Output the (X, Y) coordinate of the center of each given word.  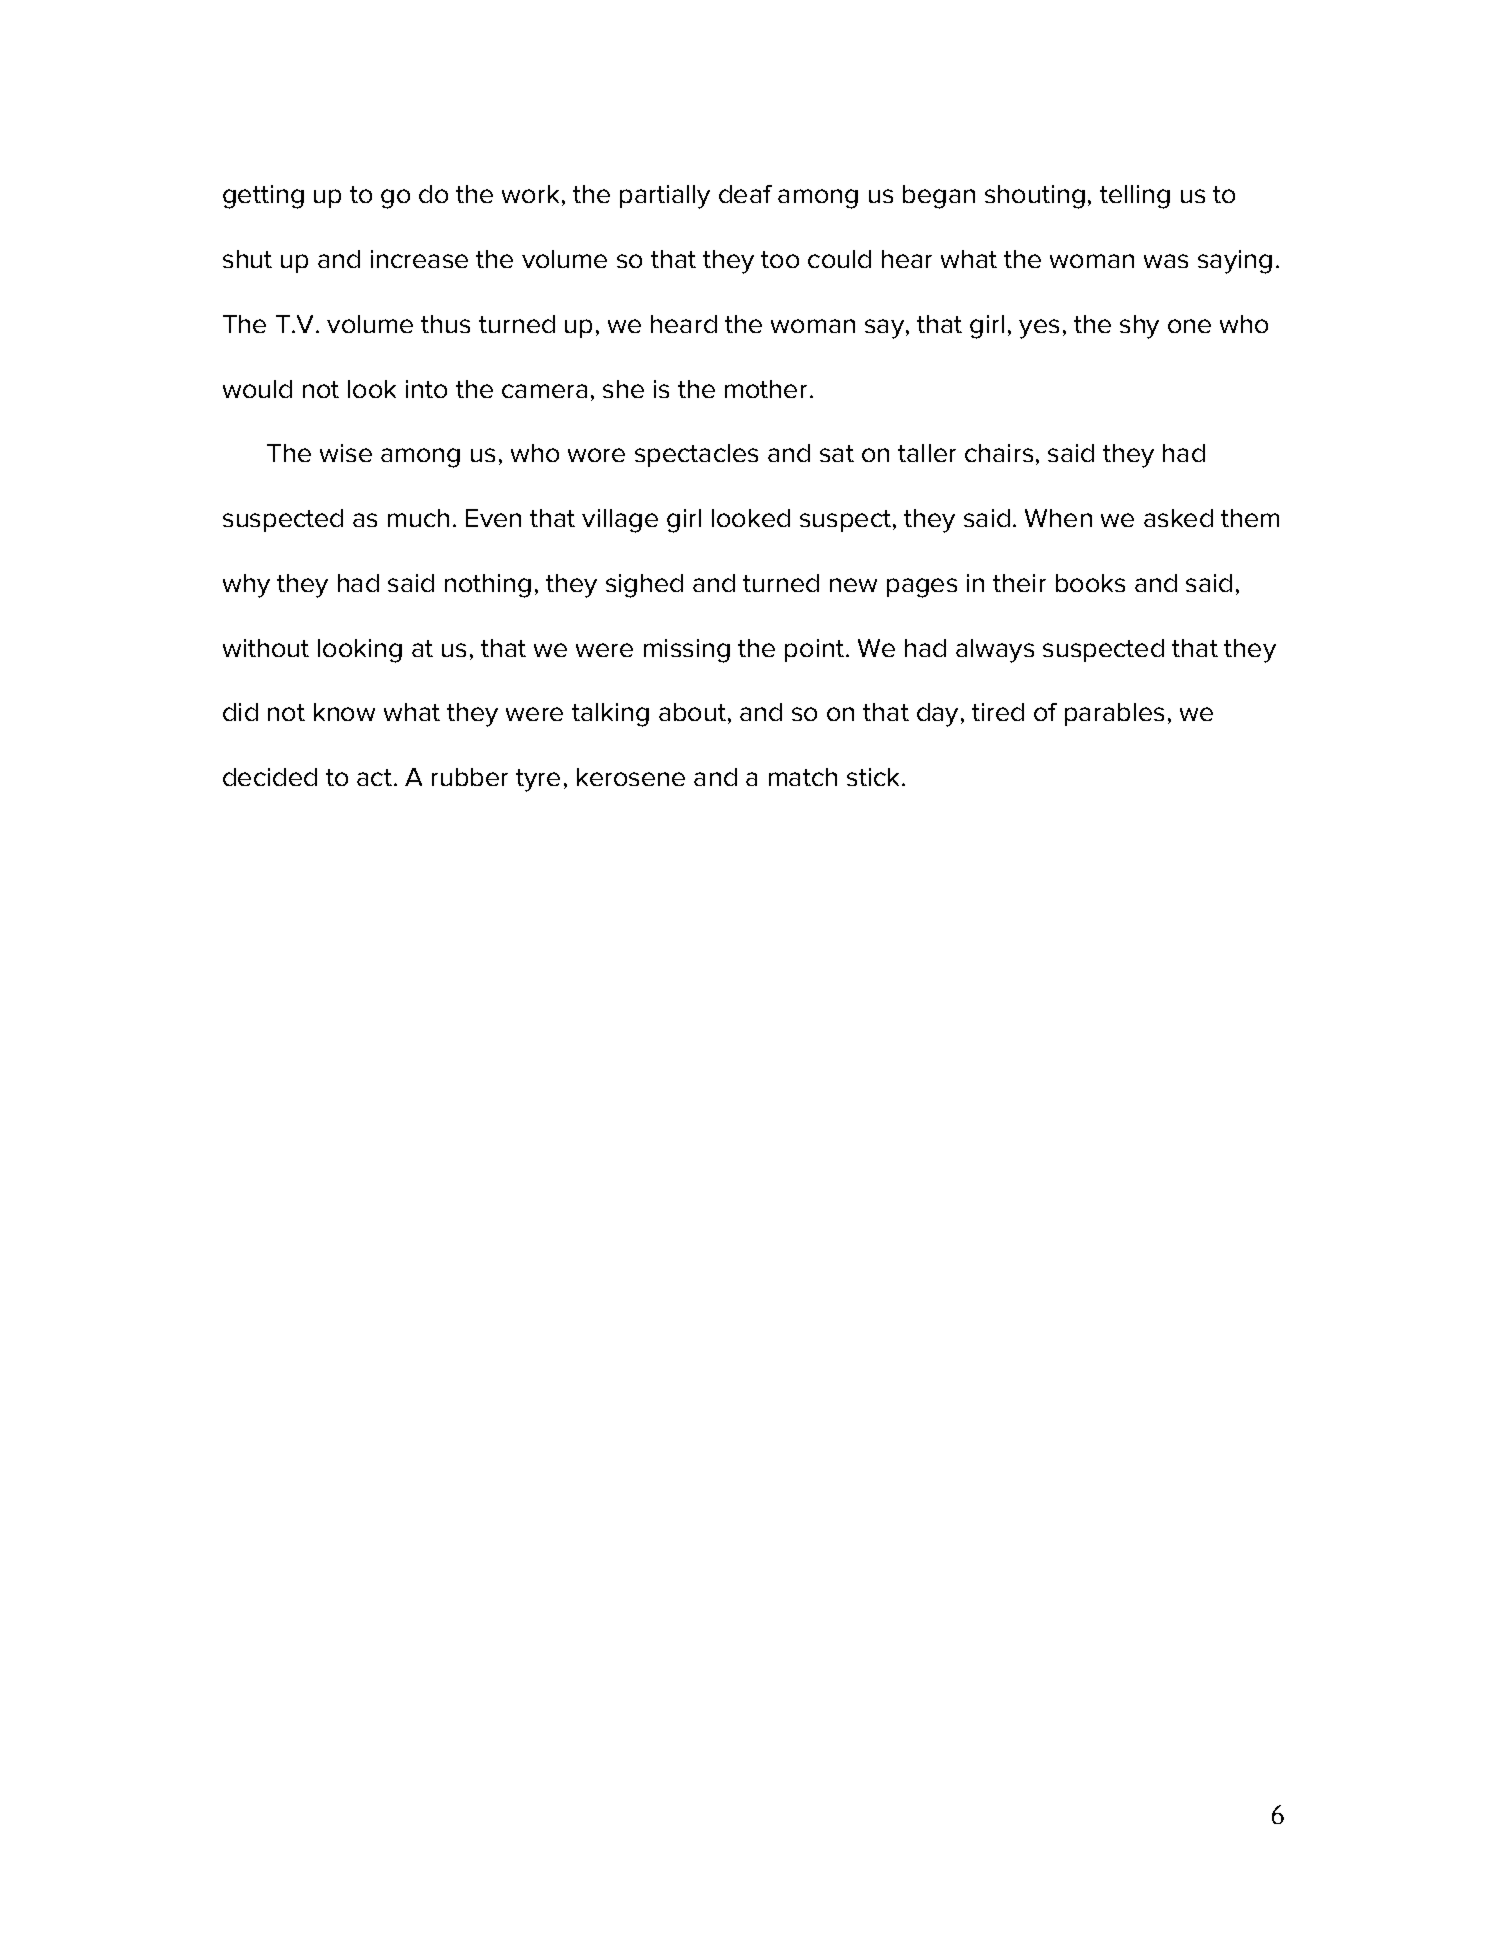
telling (1135, 197)
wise (346, 453)
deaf (745, 194)
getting (263, 197)
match (803, 777)
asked (1178, 518)
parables (1114, 714)
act (374, 777)
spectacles (696, 455)
